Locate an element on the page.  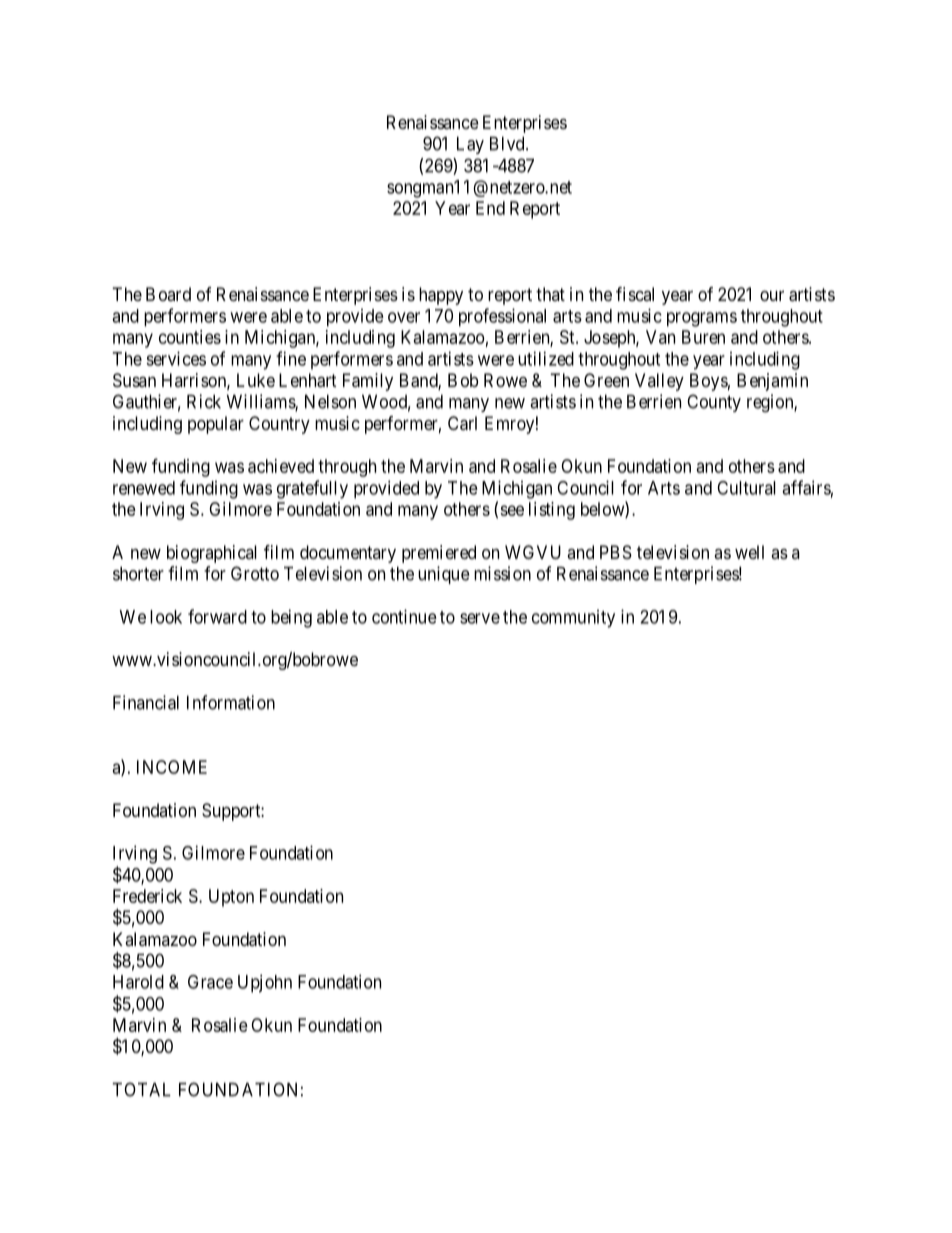
INCOME is located at coordinates (172, 767).
